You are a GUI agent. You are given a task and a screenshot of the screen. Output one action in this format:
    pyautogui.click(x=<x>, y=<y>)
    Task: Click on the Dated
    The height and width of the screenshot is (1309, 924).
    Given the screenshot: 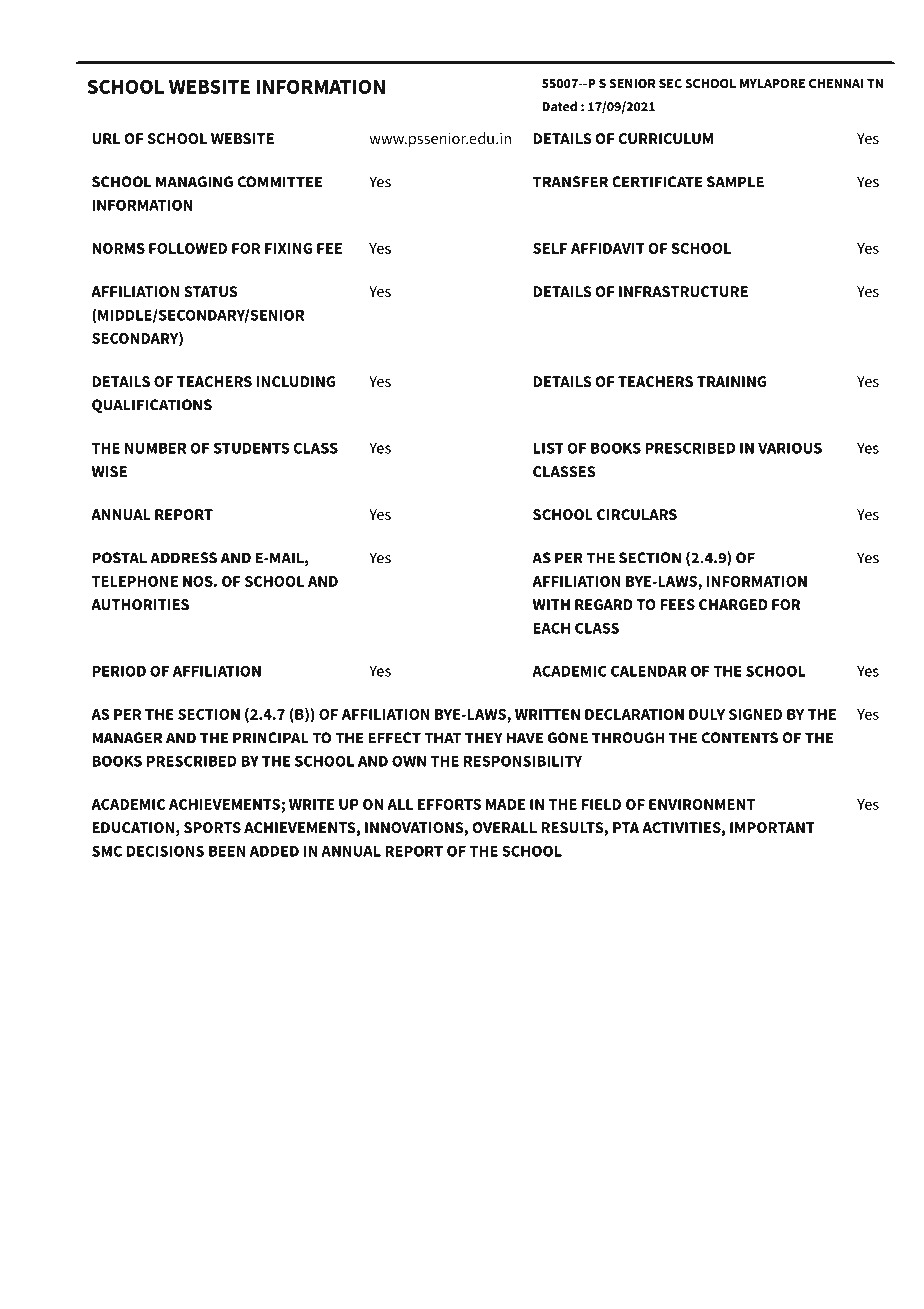 What is the action you would take?
    pyautogui.click(x=559, y=106)
